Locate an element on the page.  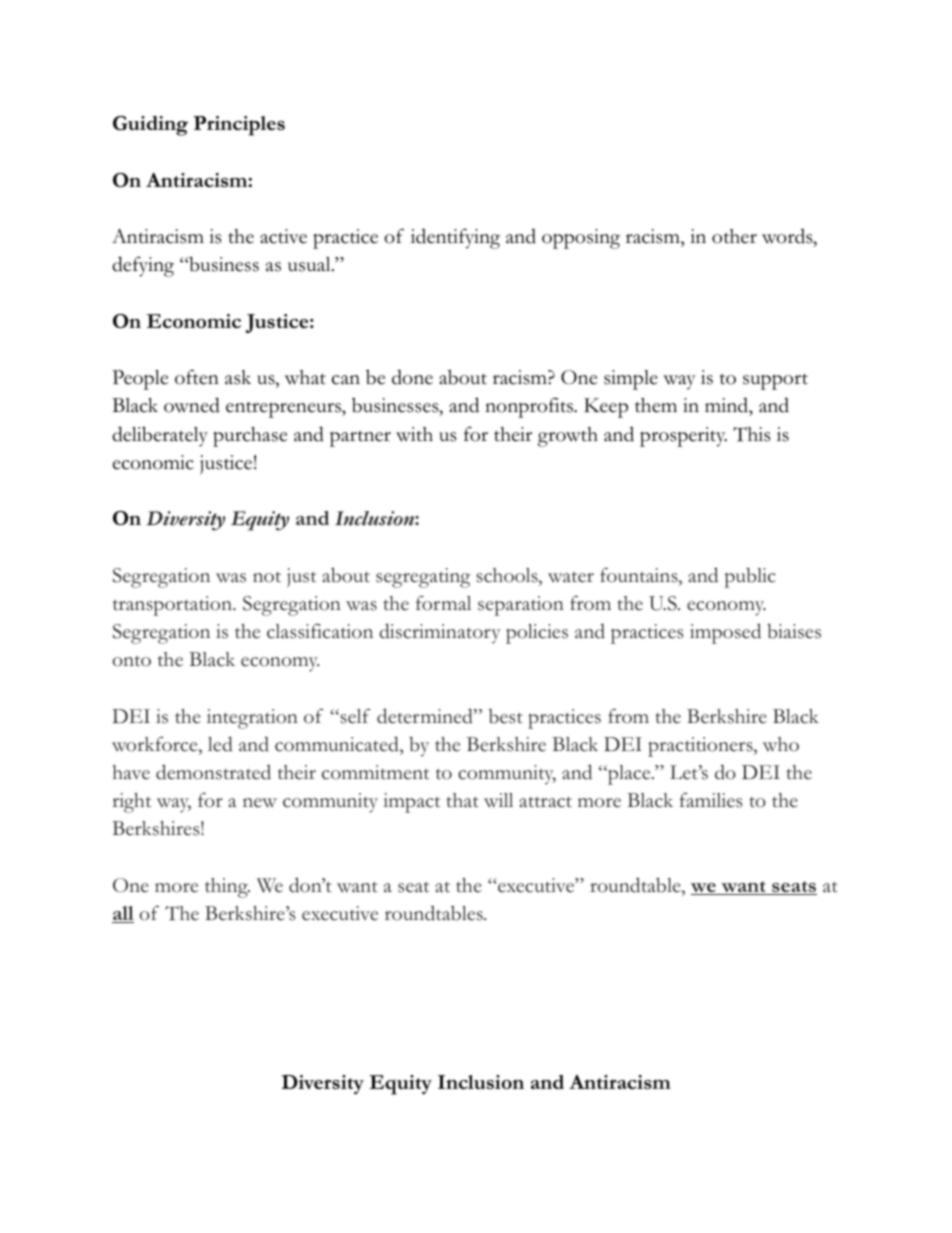
them is located at coordinates (656, 405).
